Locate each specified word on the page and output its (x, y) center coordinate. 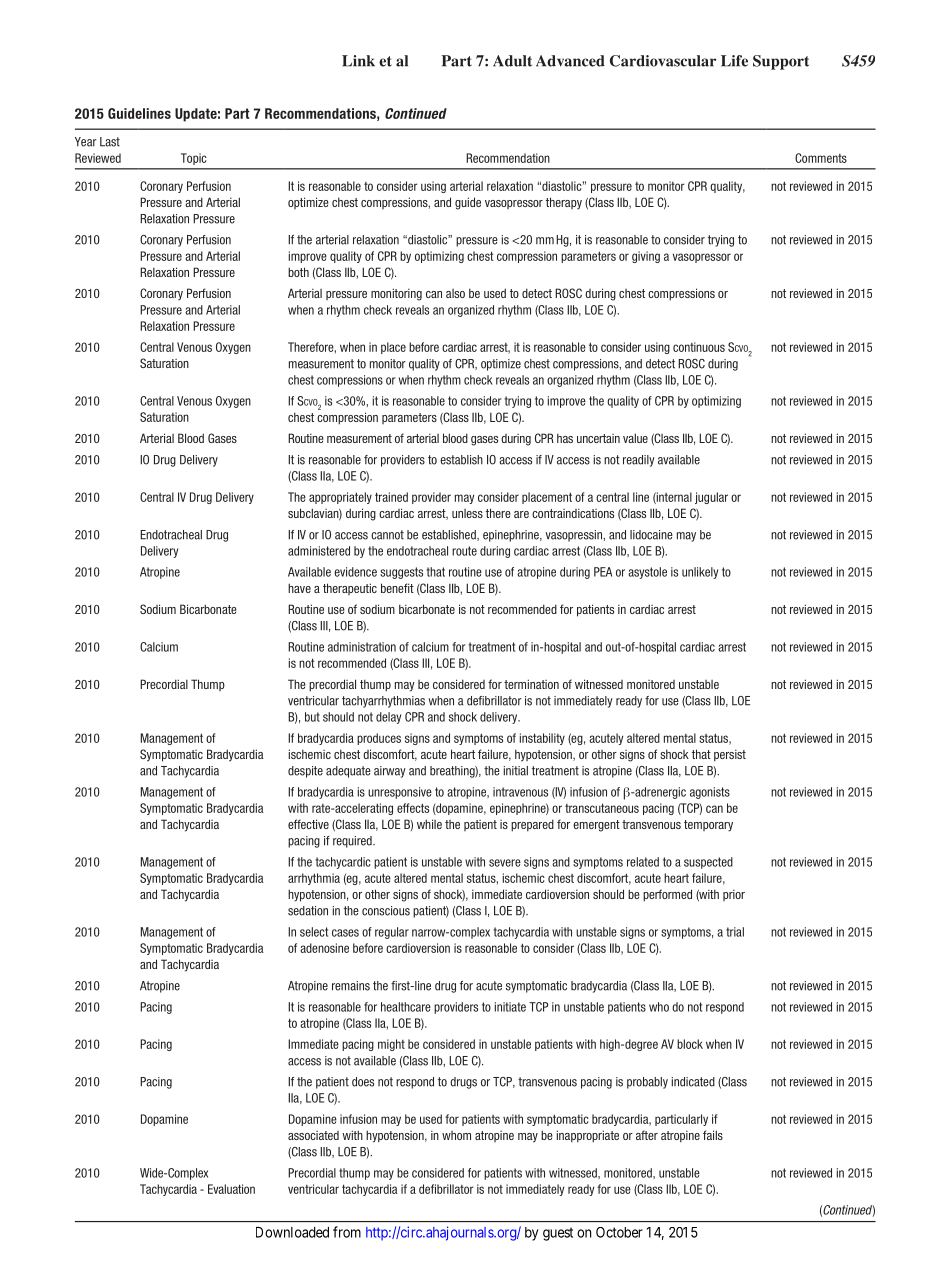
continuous (699, 347)
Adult (512, 61)
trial (735, 932)
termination (531, 684)
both (298, 272)
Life (734, 61)
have (299, 588)
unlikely (700, 573)
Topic (194, 159)
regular (392, 933)
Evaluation (231, 1189)
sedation (308, 911)
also (455, 293)
